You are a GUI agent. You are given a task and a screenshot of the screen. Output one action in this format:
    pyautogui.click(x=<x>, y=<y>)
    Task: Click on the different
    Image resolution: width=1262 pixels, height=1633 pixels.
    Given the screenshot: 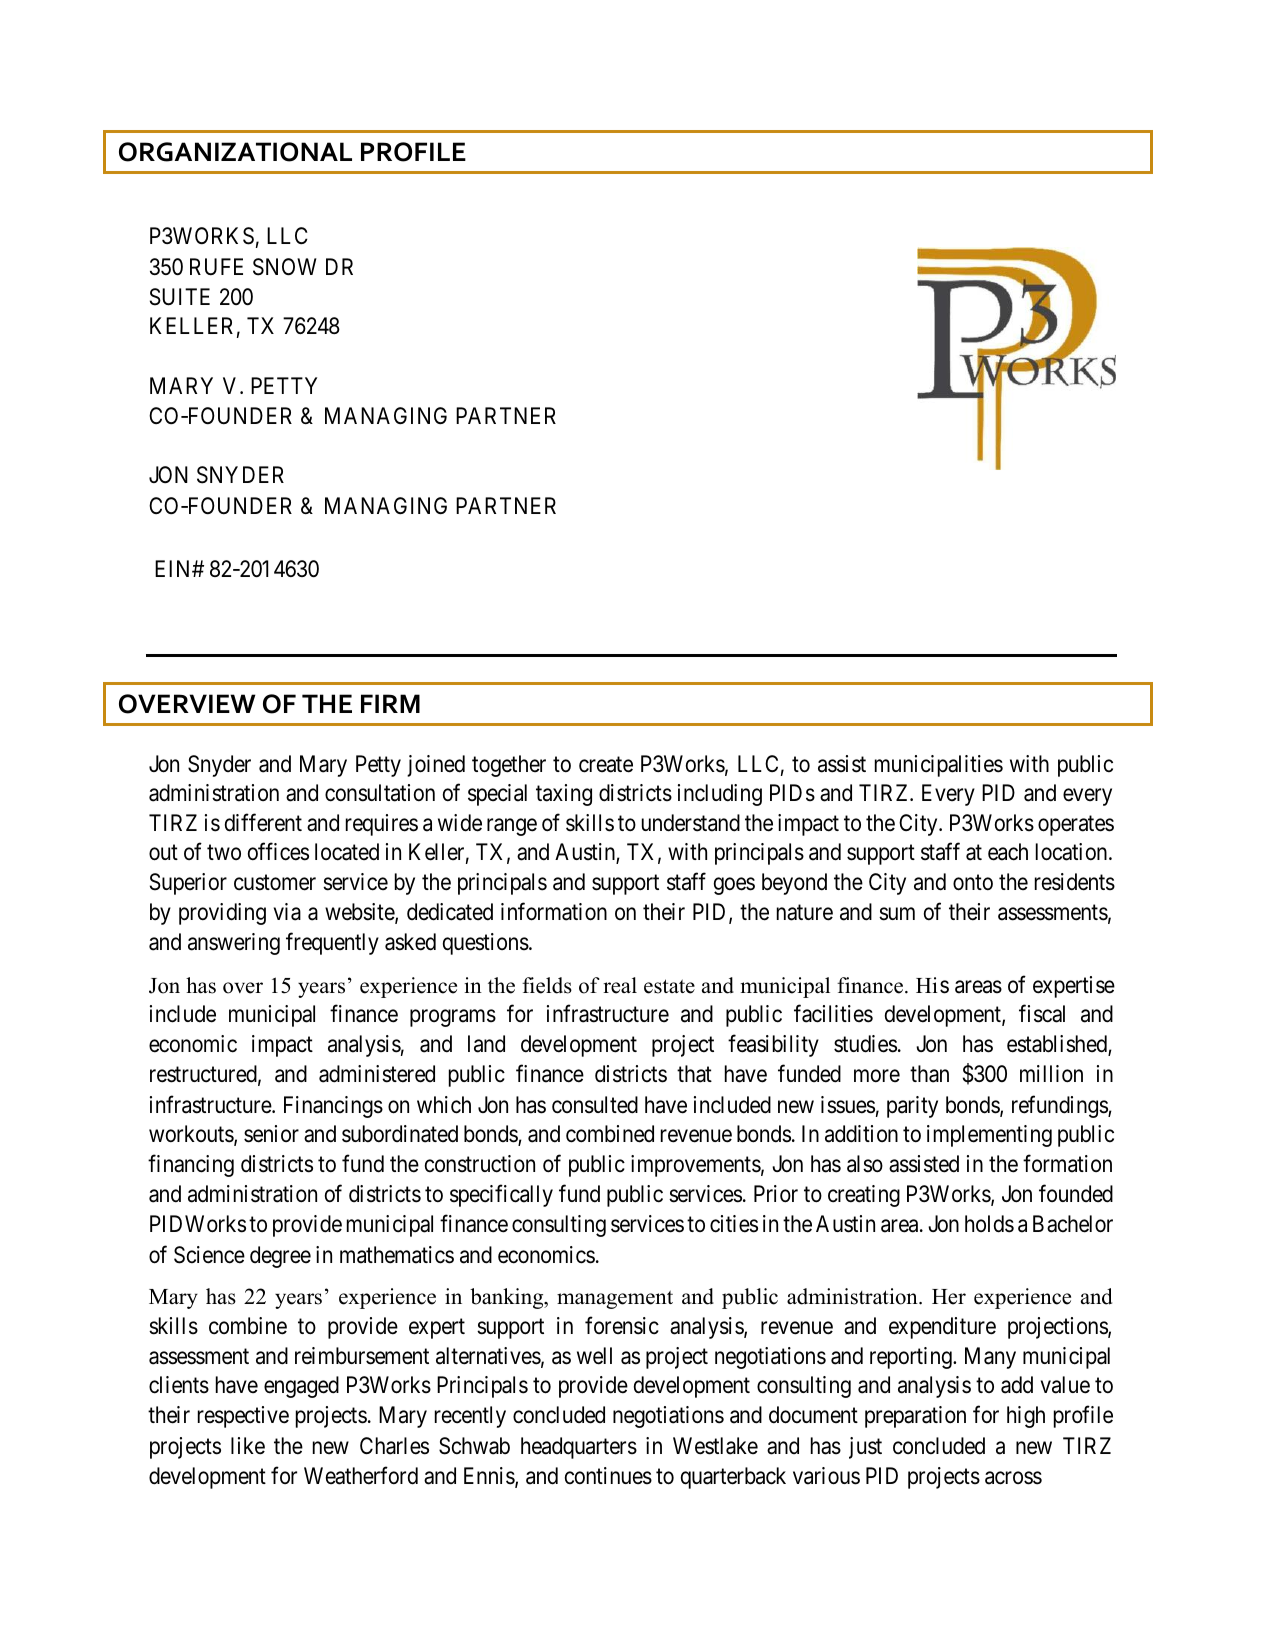 What is the action you would take?
    pyautogui.click(x=263, y=822)
